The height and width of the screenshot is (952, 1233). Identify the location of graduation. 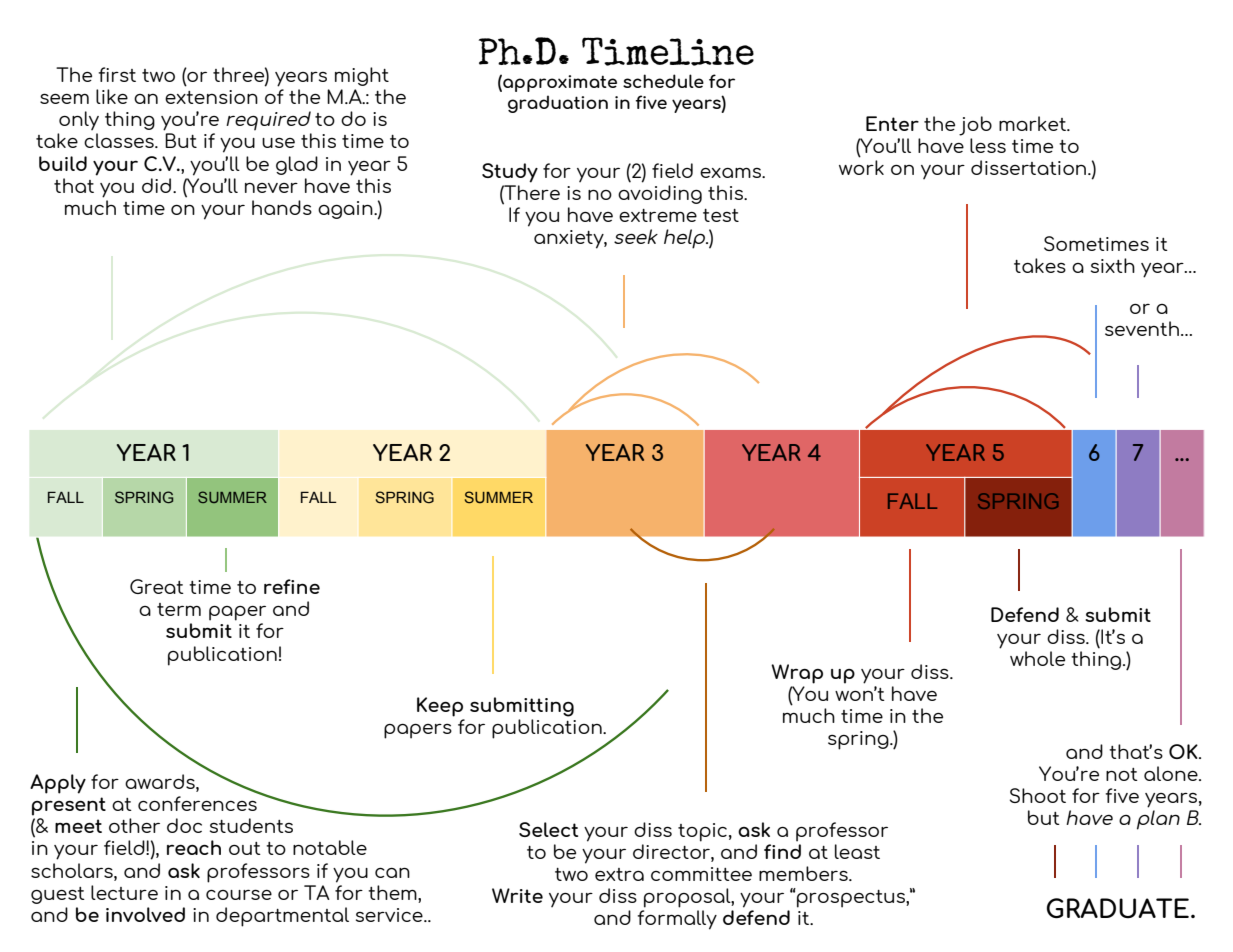
(558, 104).
